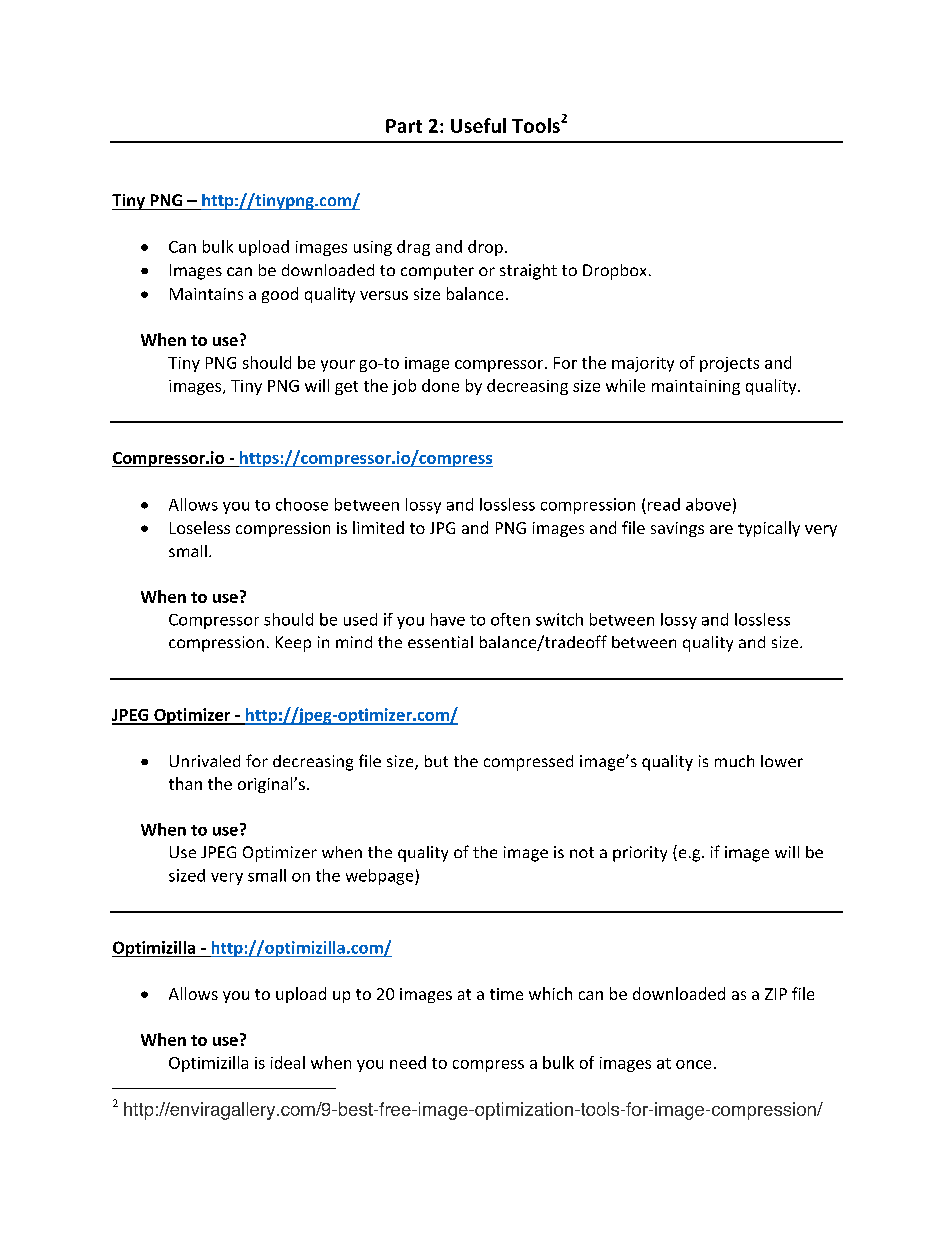 The width and height of the image is (952, 1233). I want to click on done, so click(440, 385).
